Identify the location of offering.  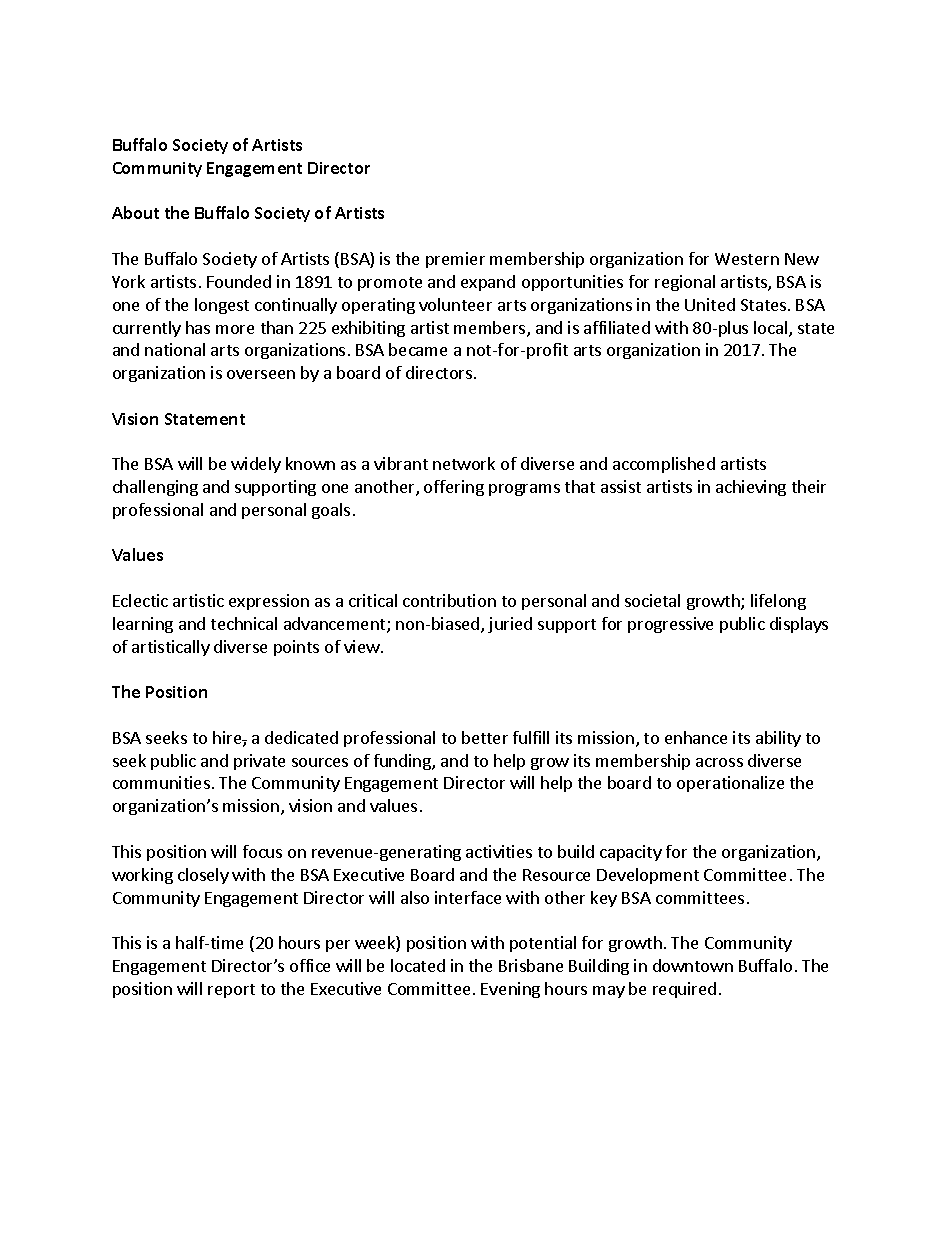
(454, 488).
